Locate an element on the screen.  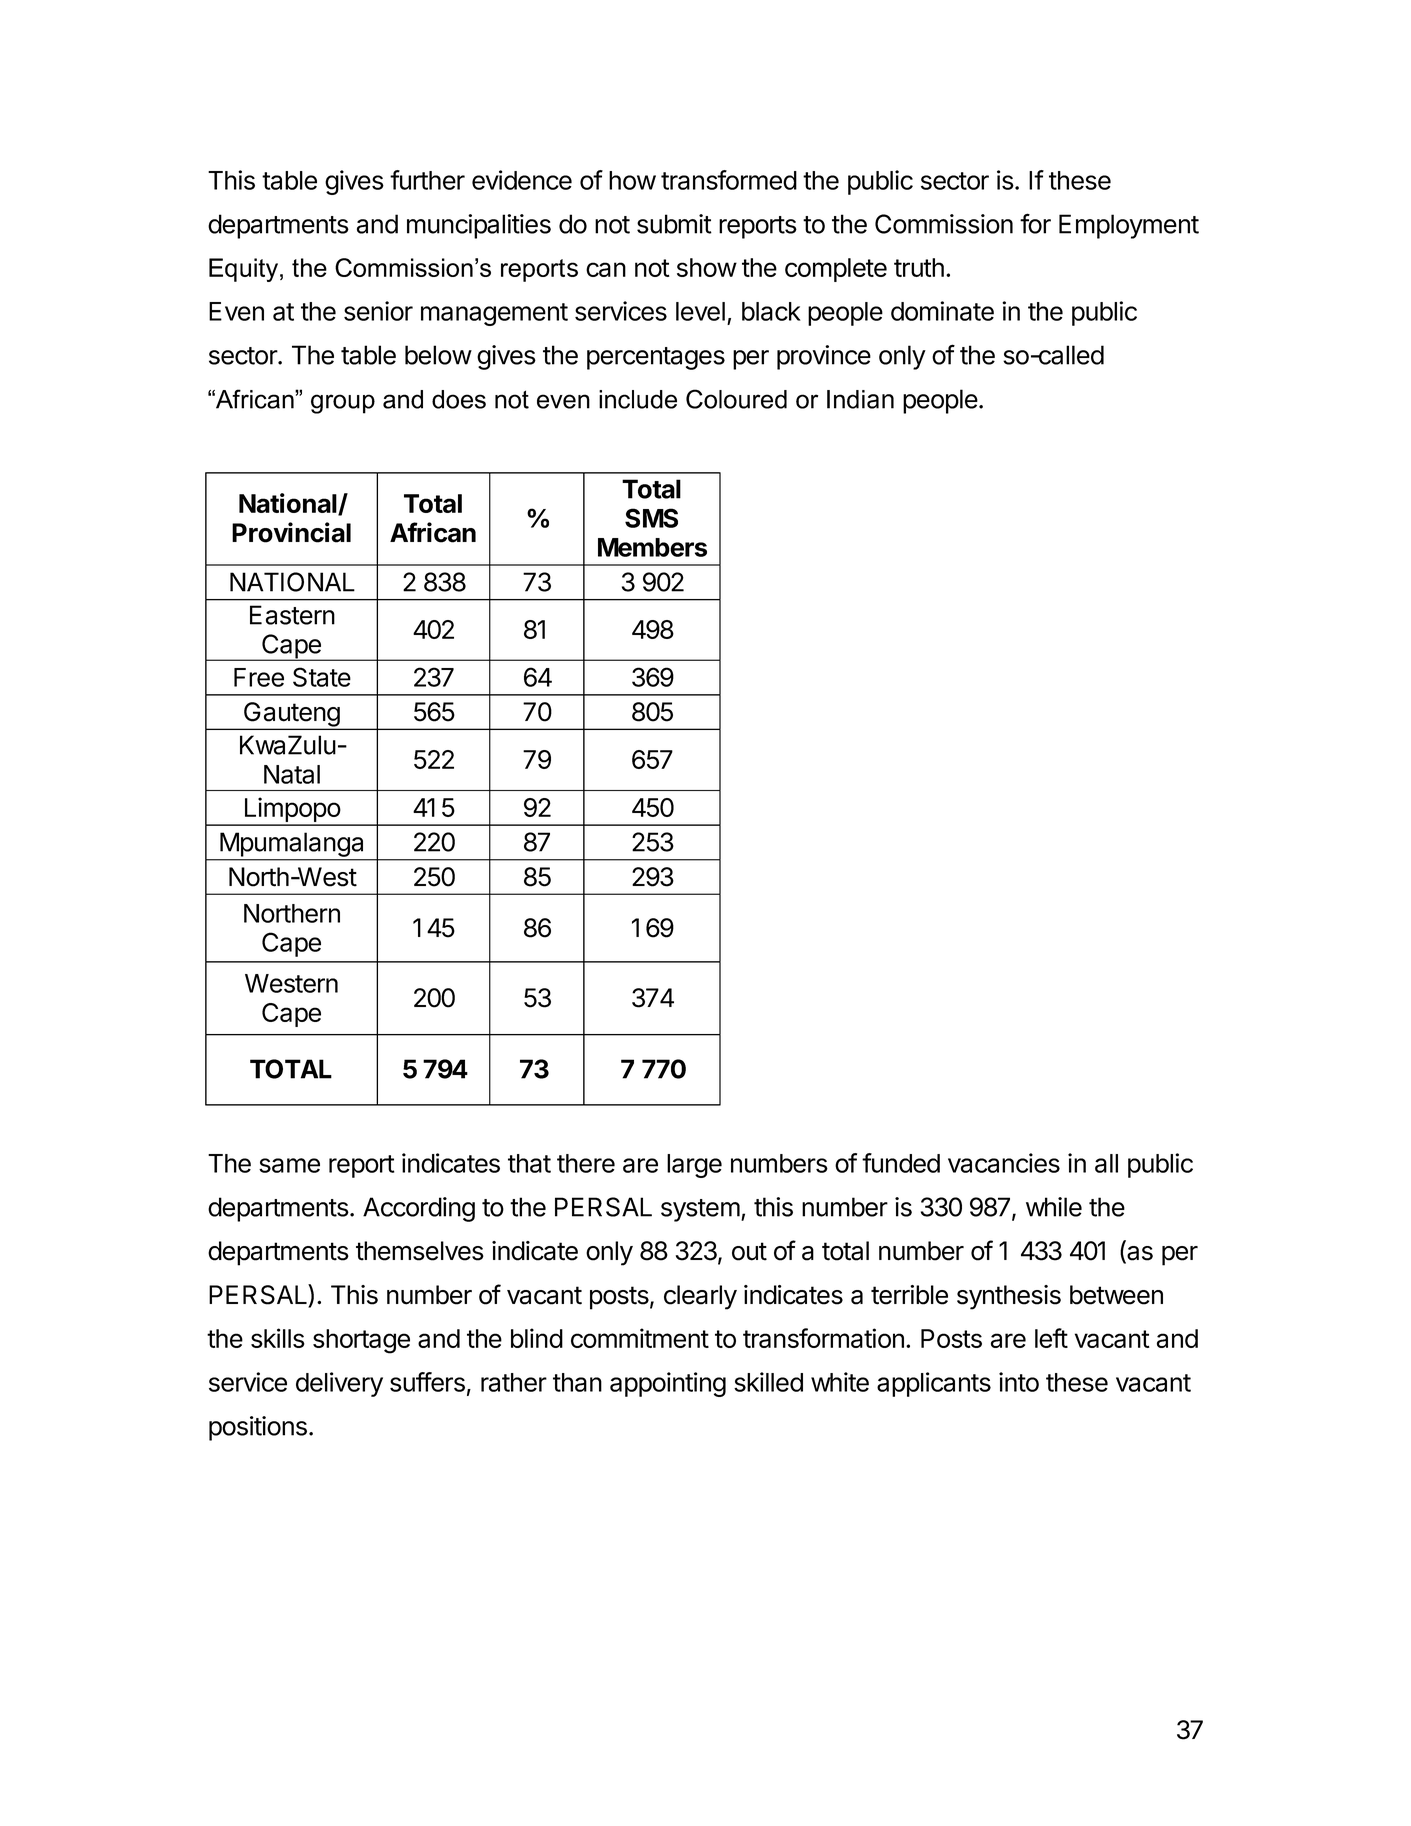
same is located at coordinates (289, 1165).
